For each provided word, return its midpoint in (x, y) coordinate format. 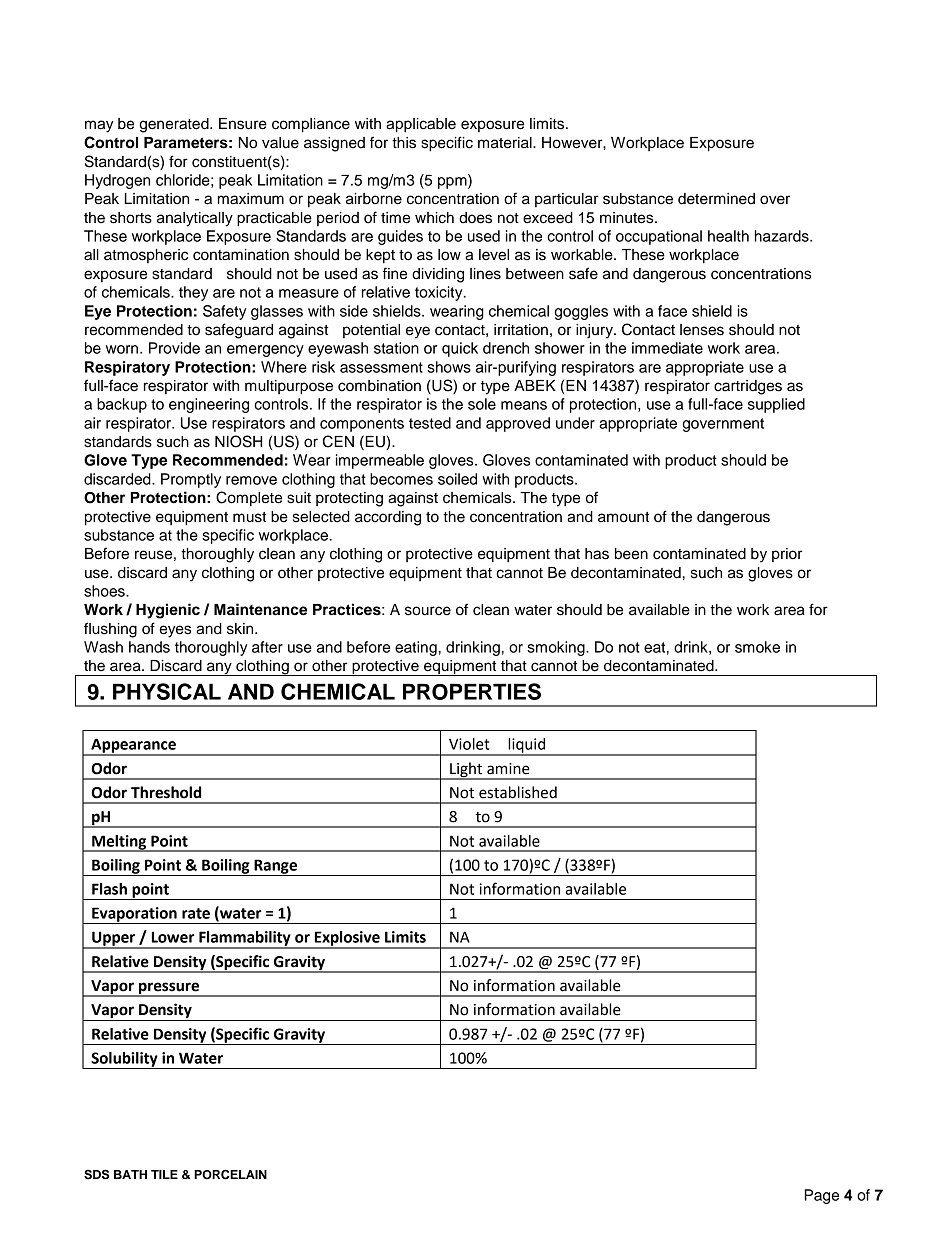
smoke (757, 647)
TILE (164, 1174)
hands (149, 647)
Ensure (243, 124)
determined (716, 199)
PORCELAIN (230, 1174)
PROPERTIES (472, 691)
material (506, 143)
